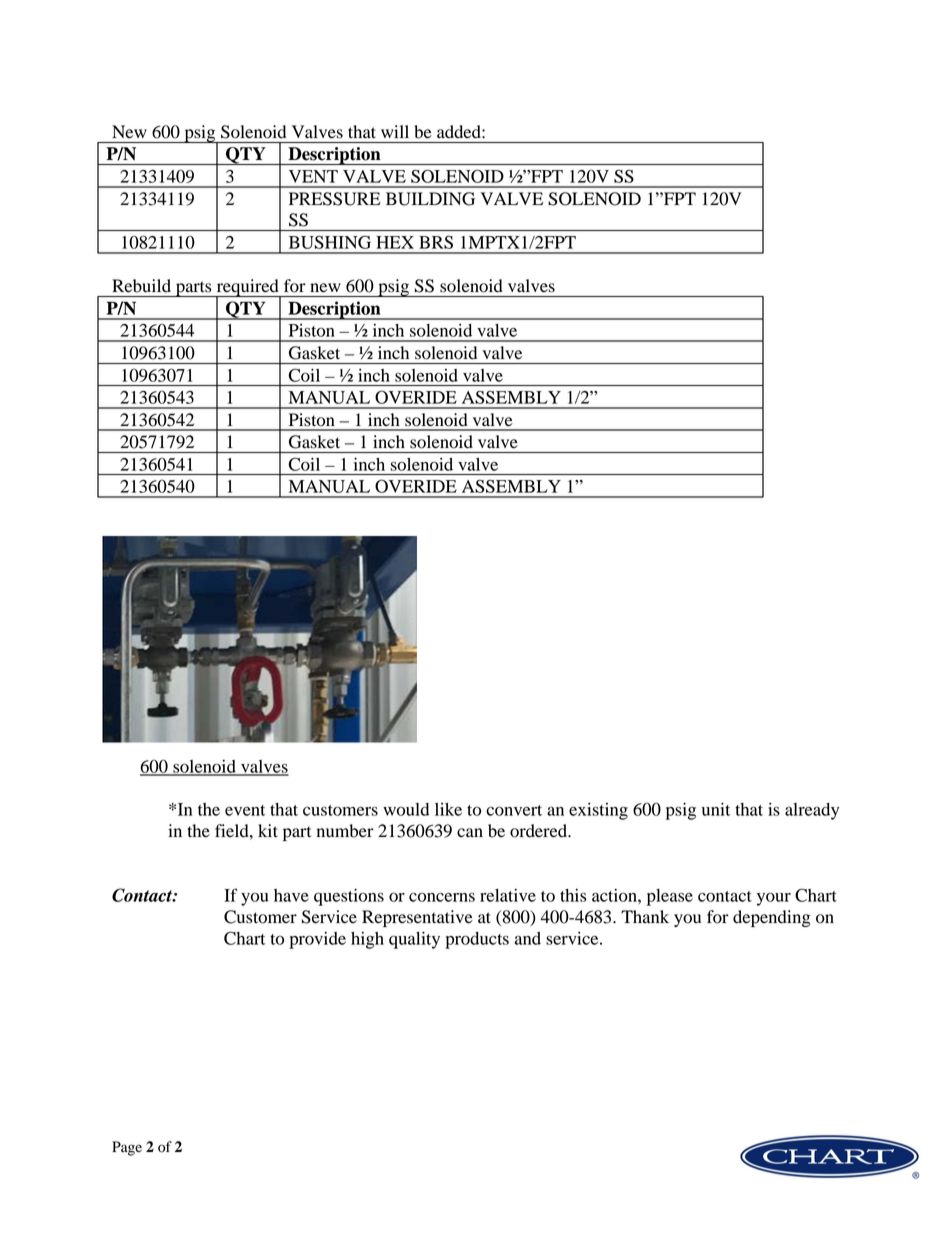 This screenshot has height=1233, width=952. What do you see at coordinates (395, 242) in the screenshot?
I see `HEX` at bounding box center [395, 242].
